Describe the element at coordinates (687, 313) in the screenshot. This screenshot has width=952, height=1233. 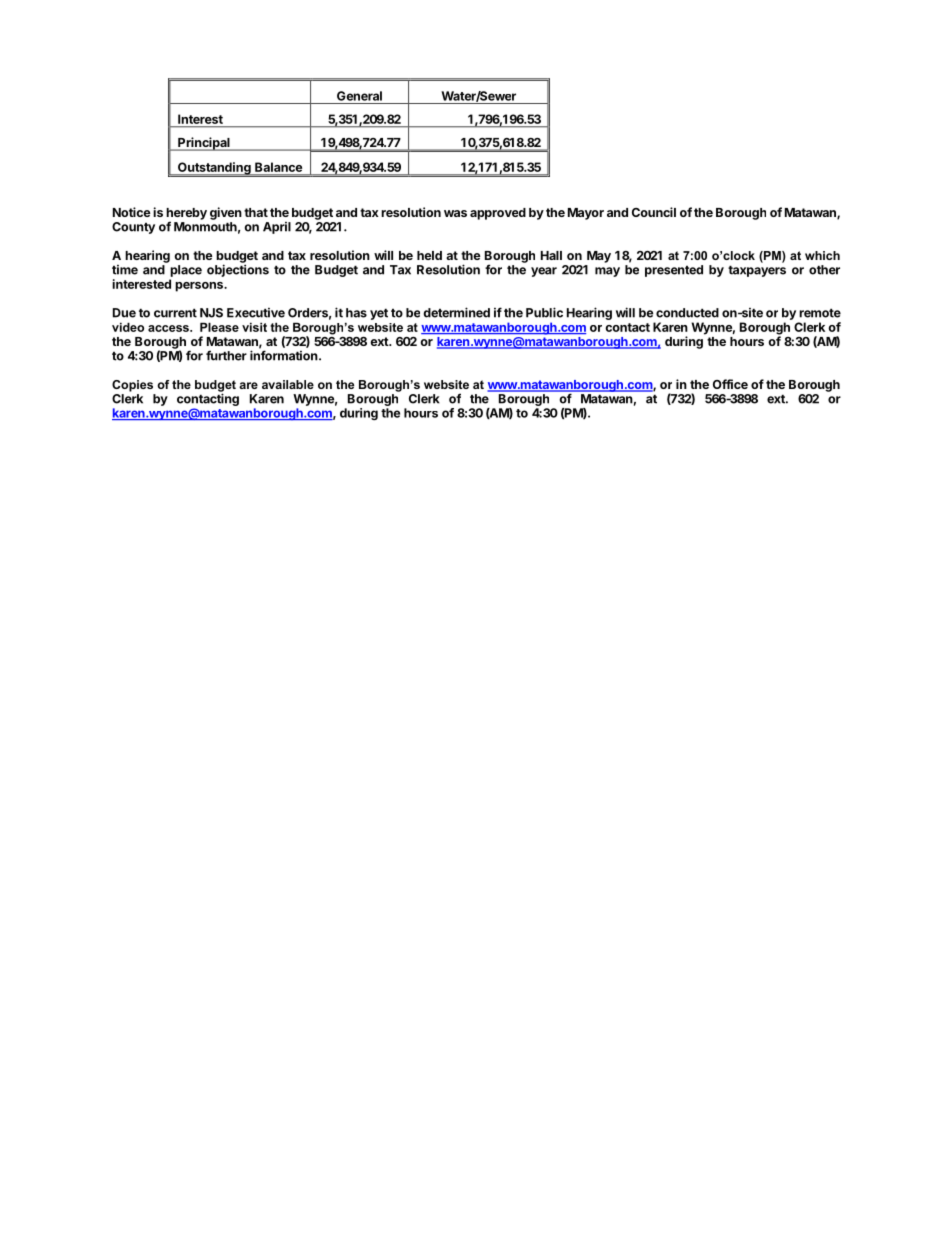
I see `conducted` at that location.
